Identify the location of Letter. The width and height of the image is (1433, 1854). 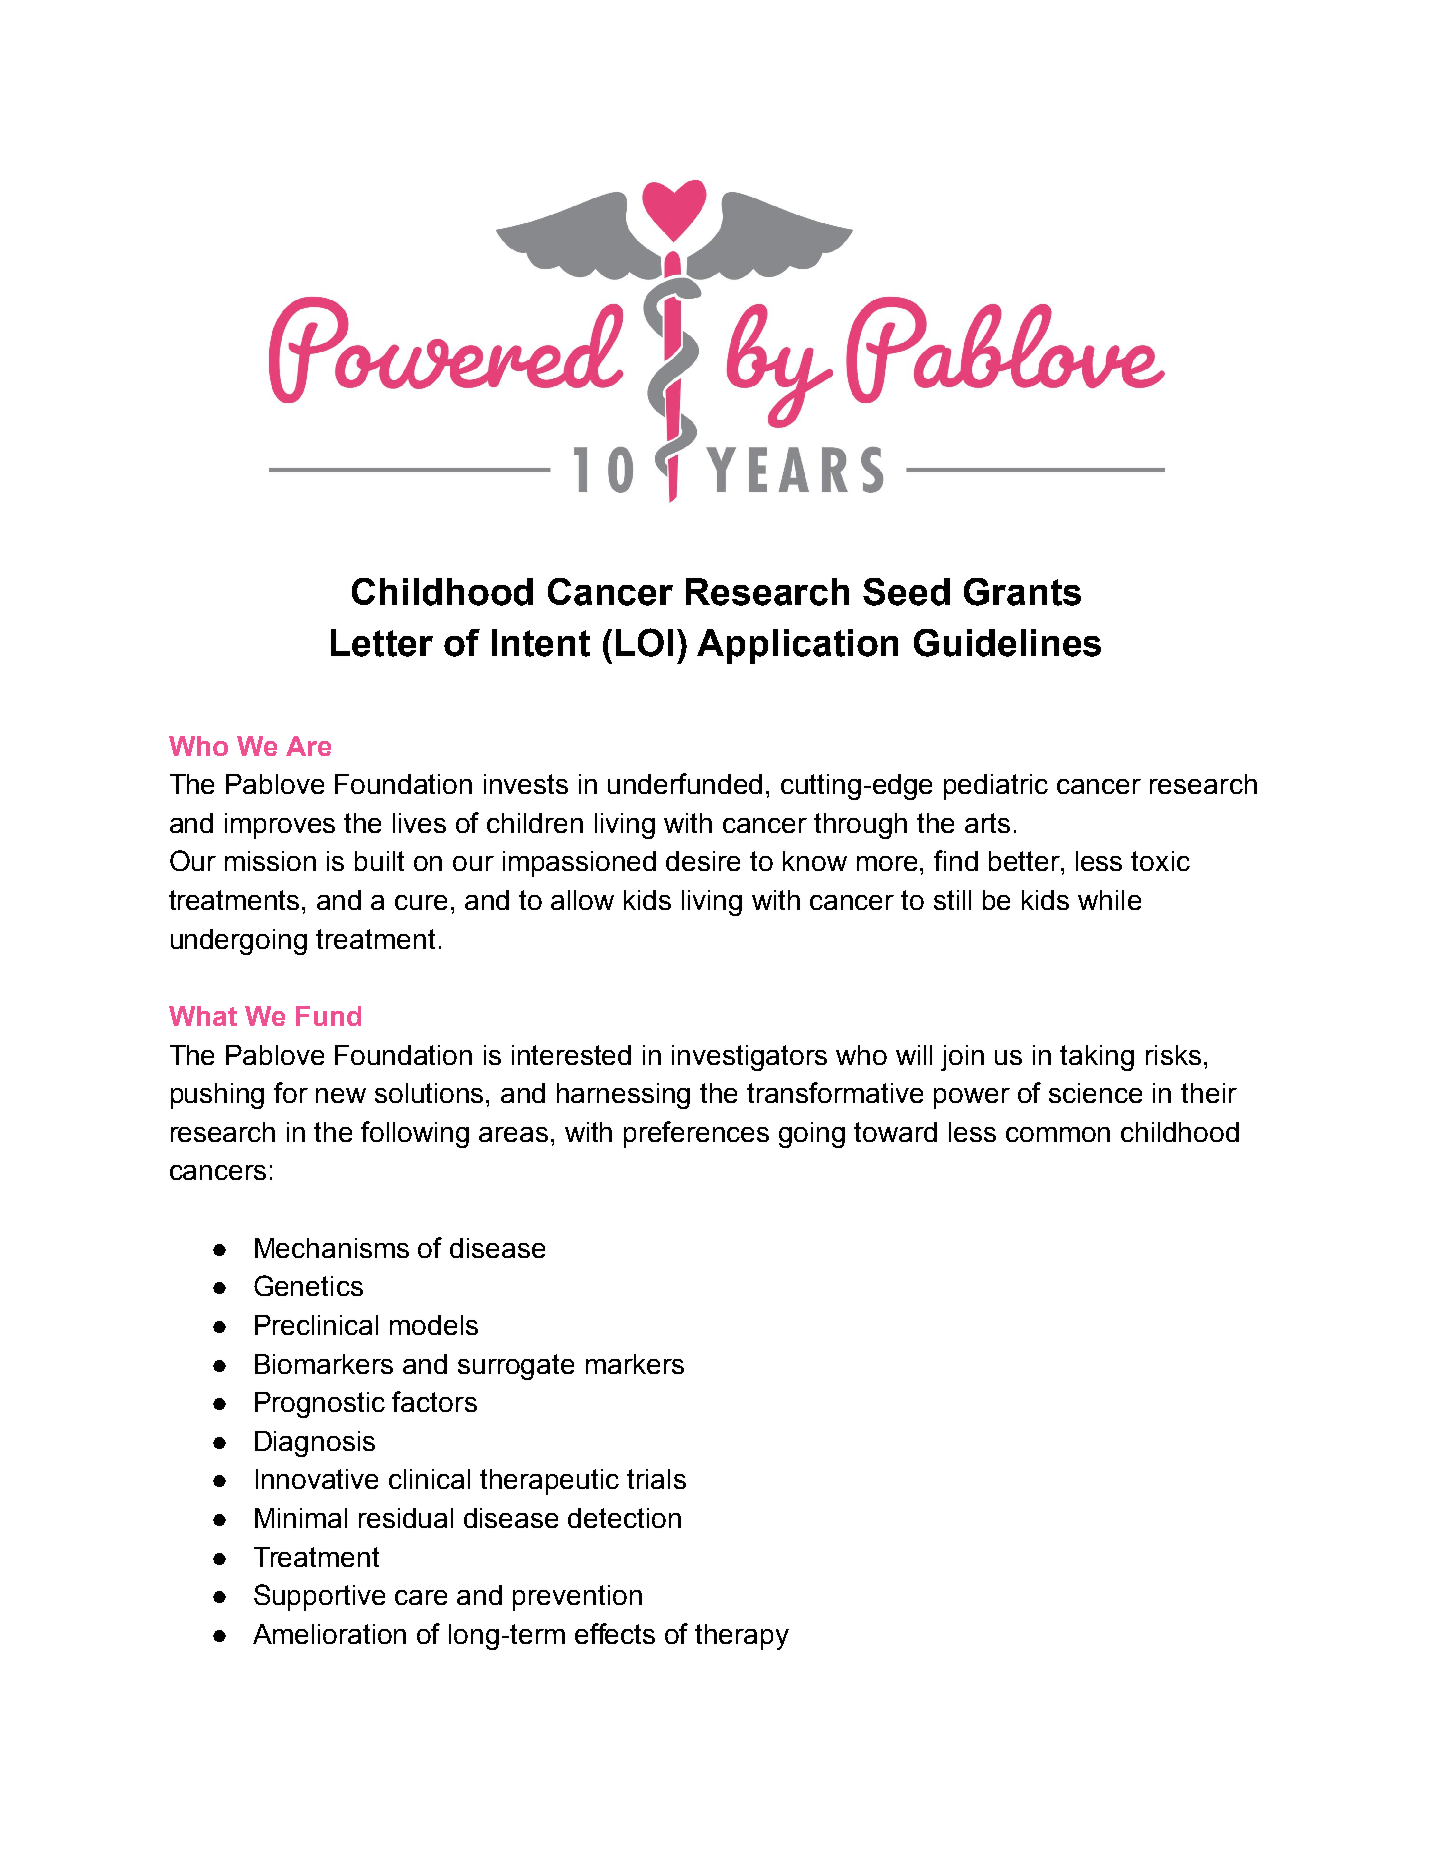
(382, 643).
